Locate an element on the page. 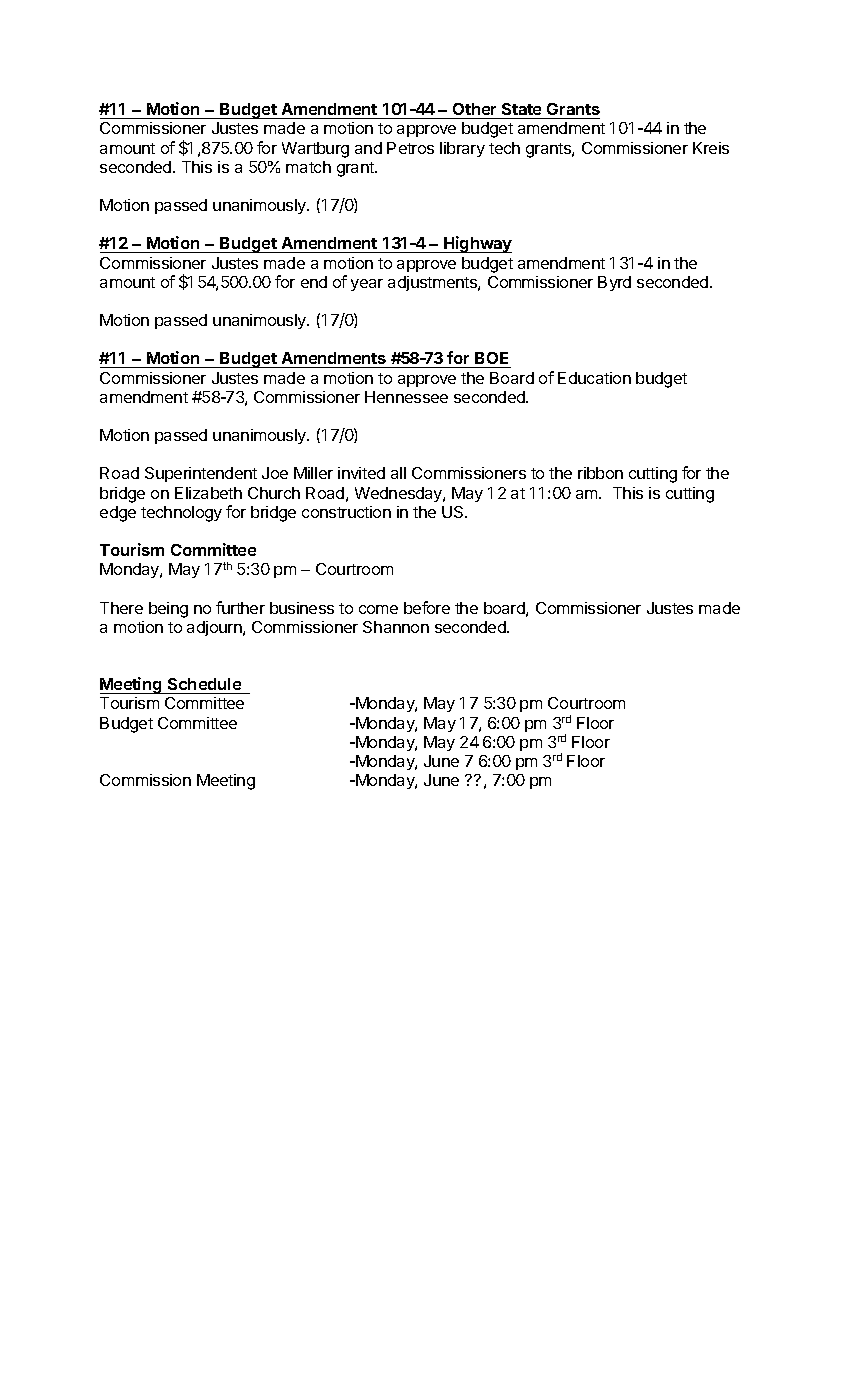  all is located at coordinates (398, 473).
